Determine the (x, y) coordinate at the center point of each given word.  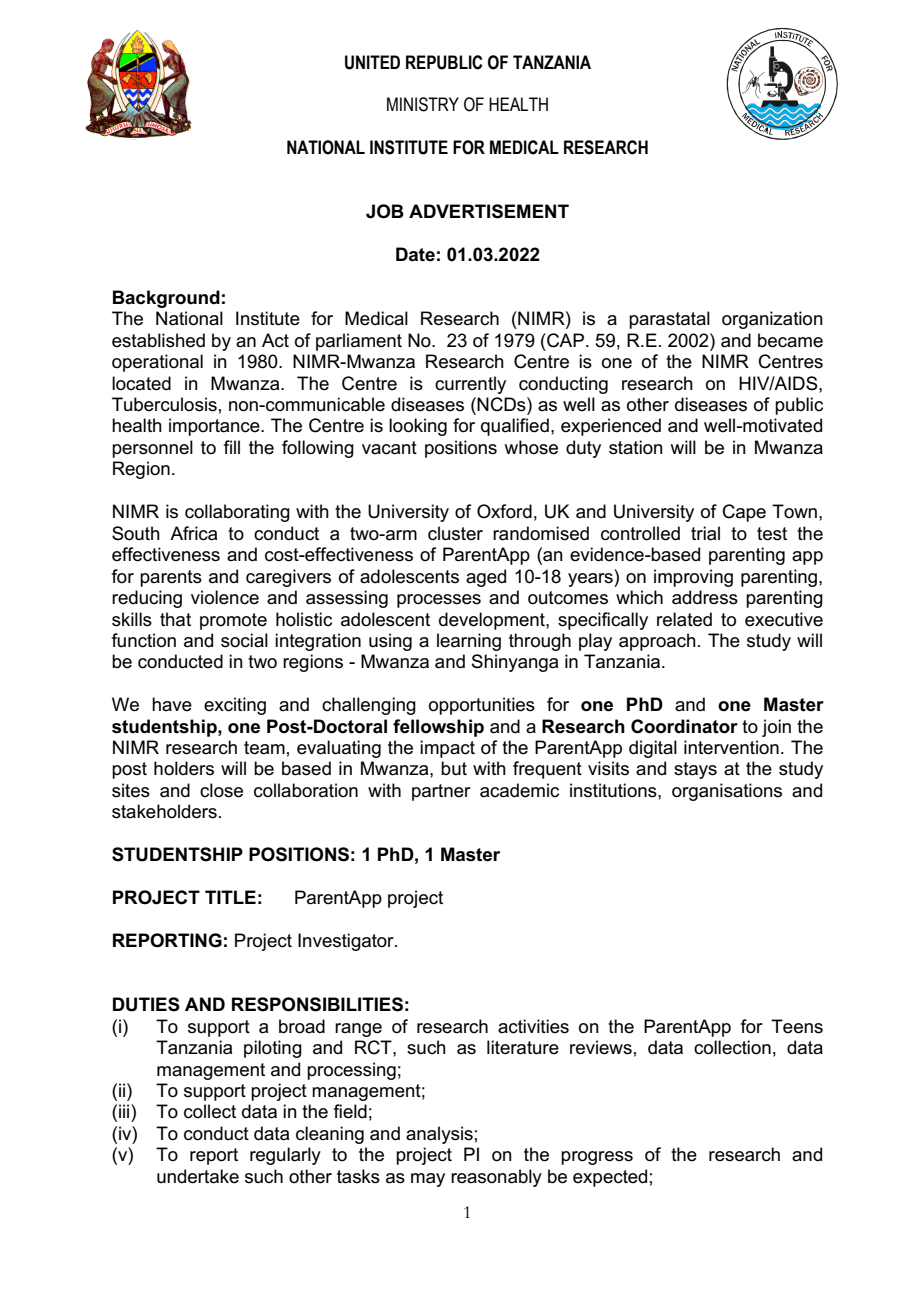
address (705, 597)
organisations (727, 792)
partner (441, 792)
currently (470, 385)
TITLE (230, 897)
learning (469, 642)
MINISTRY (423, 104)
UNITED (372, 62)
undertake (198, 1176)
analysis (439, 1135)
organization (772, 320)
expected (610, 1178)
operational (157, 363)
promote (233, 621)
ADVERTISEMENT (489, 211)
